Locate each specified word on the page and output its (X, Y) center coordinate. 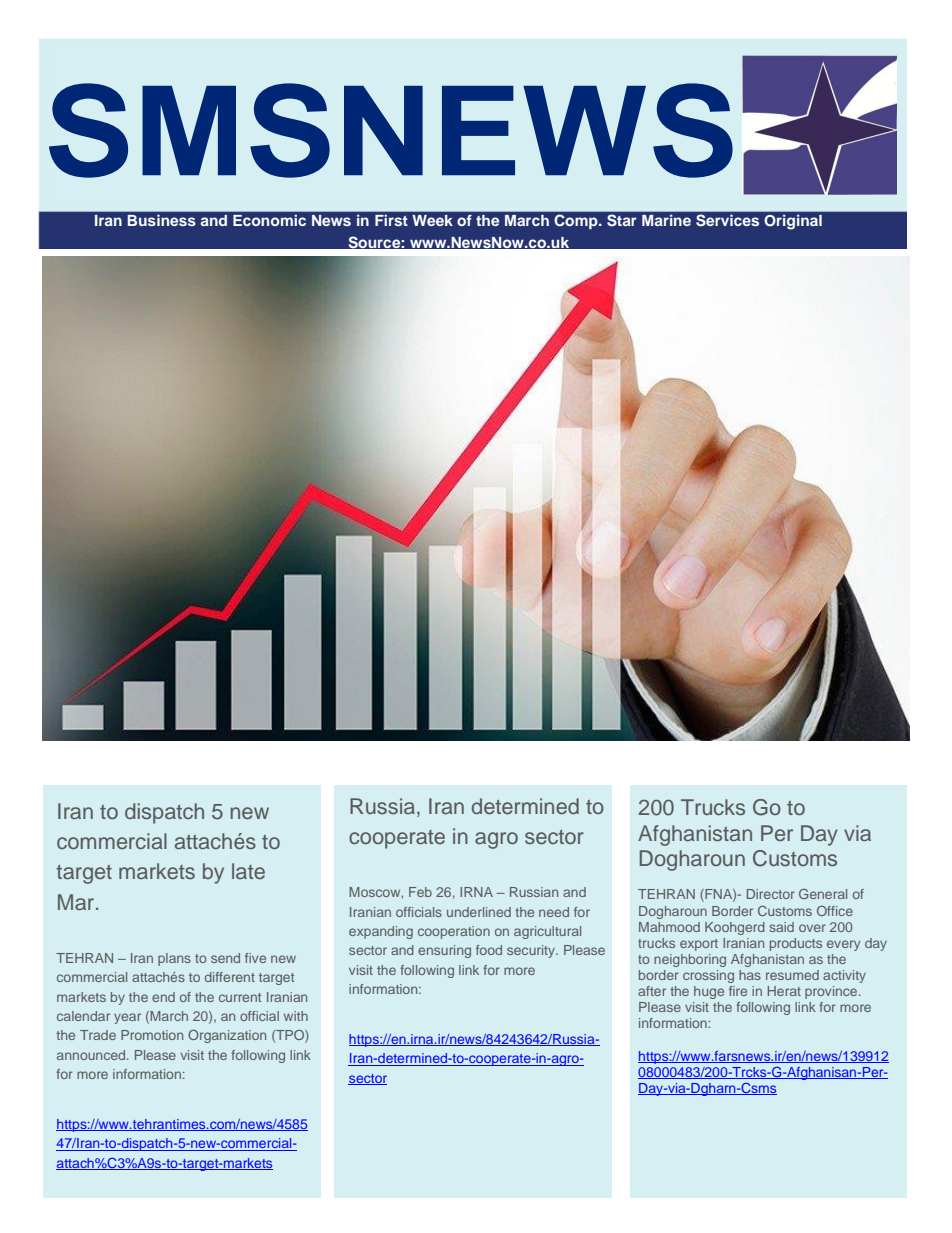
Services (727, 220)
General (823, 894)
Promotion (152, 1035)
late (248, 871)
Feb (420, 892)
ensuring (444, 951)
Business (162, 220)
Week (432, 220)
